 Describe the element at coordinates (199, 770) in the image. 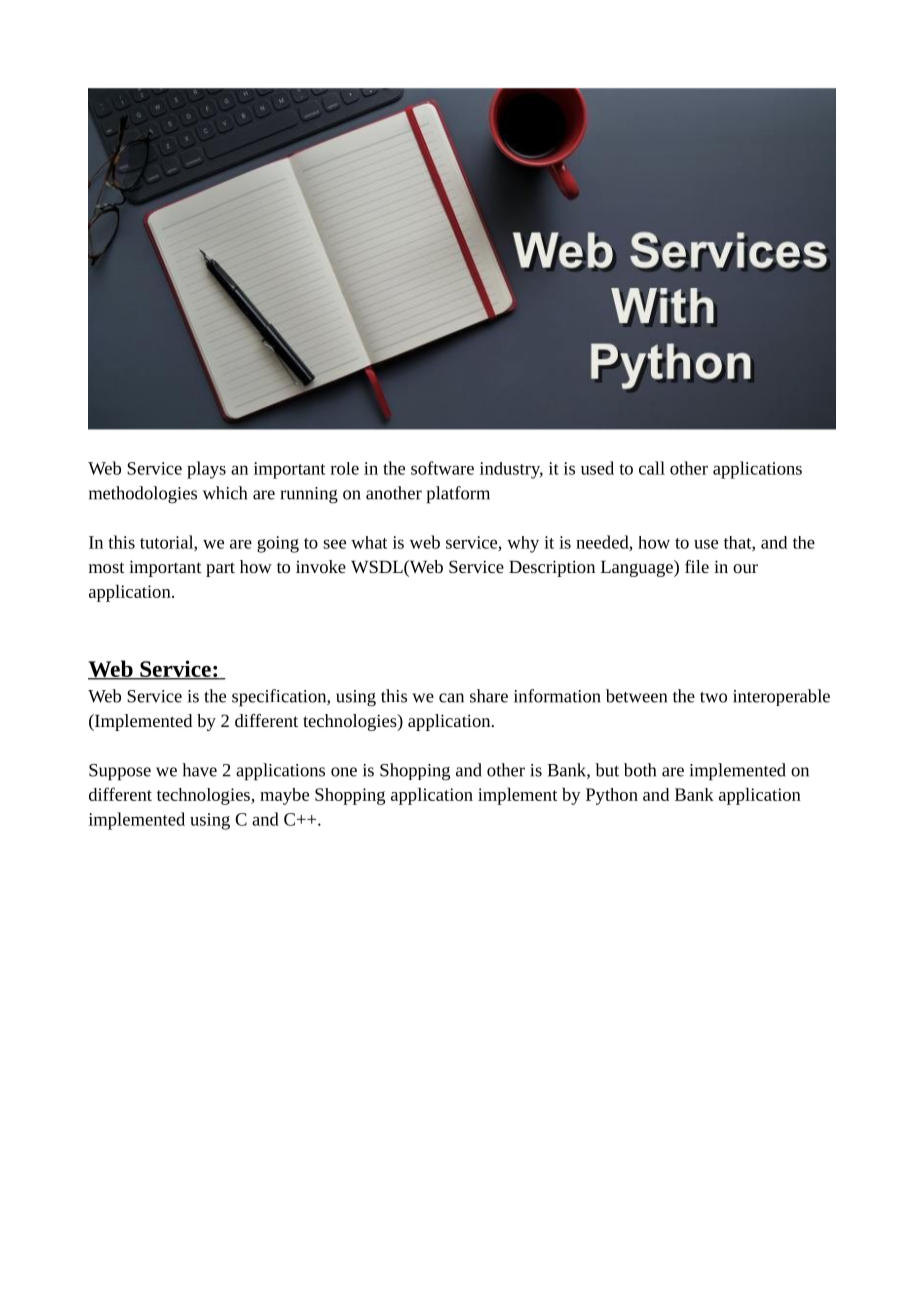

I see `have` at that location.
